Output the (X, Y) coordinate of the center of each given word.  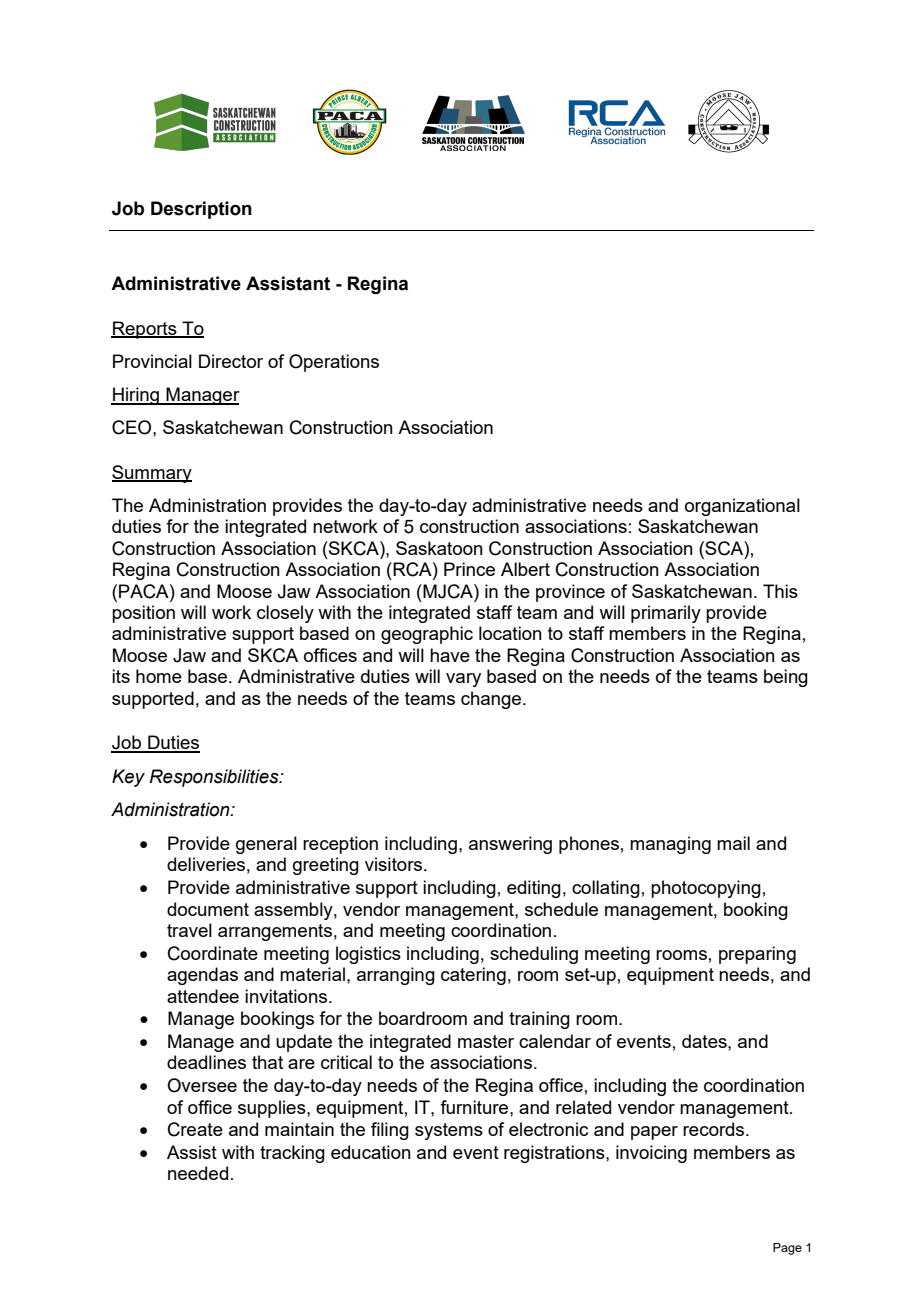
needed (198, 1173)
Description (201, 210)
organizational (742, 507)
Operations (334, 363)
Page (787, 1249)
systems (449, 1131)
